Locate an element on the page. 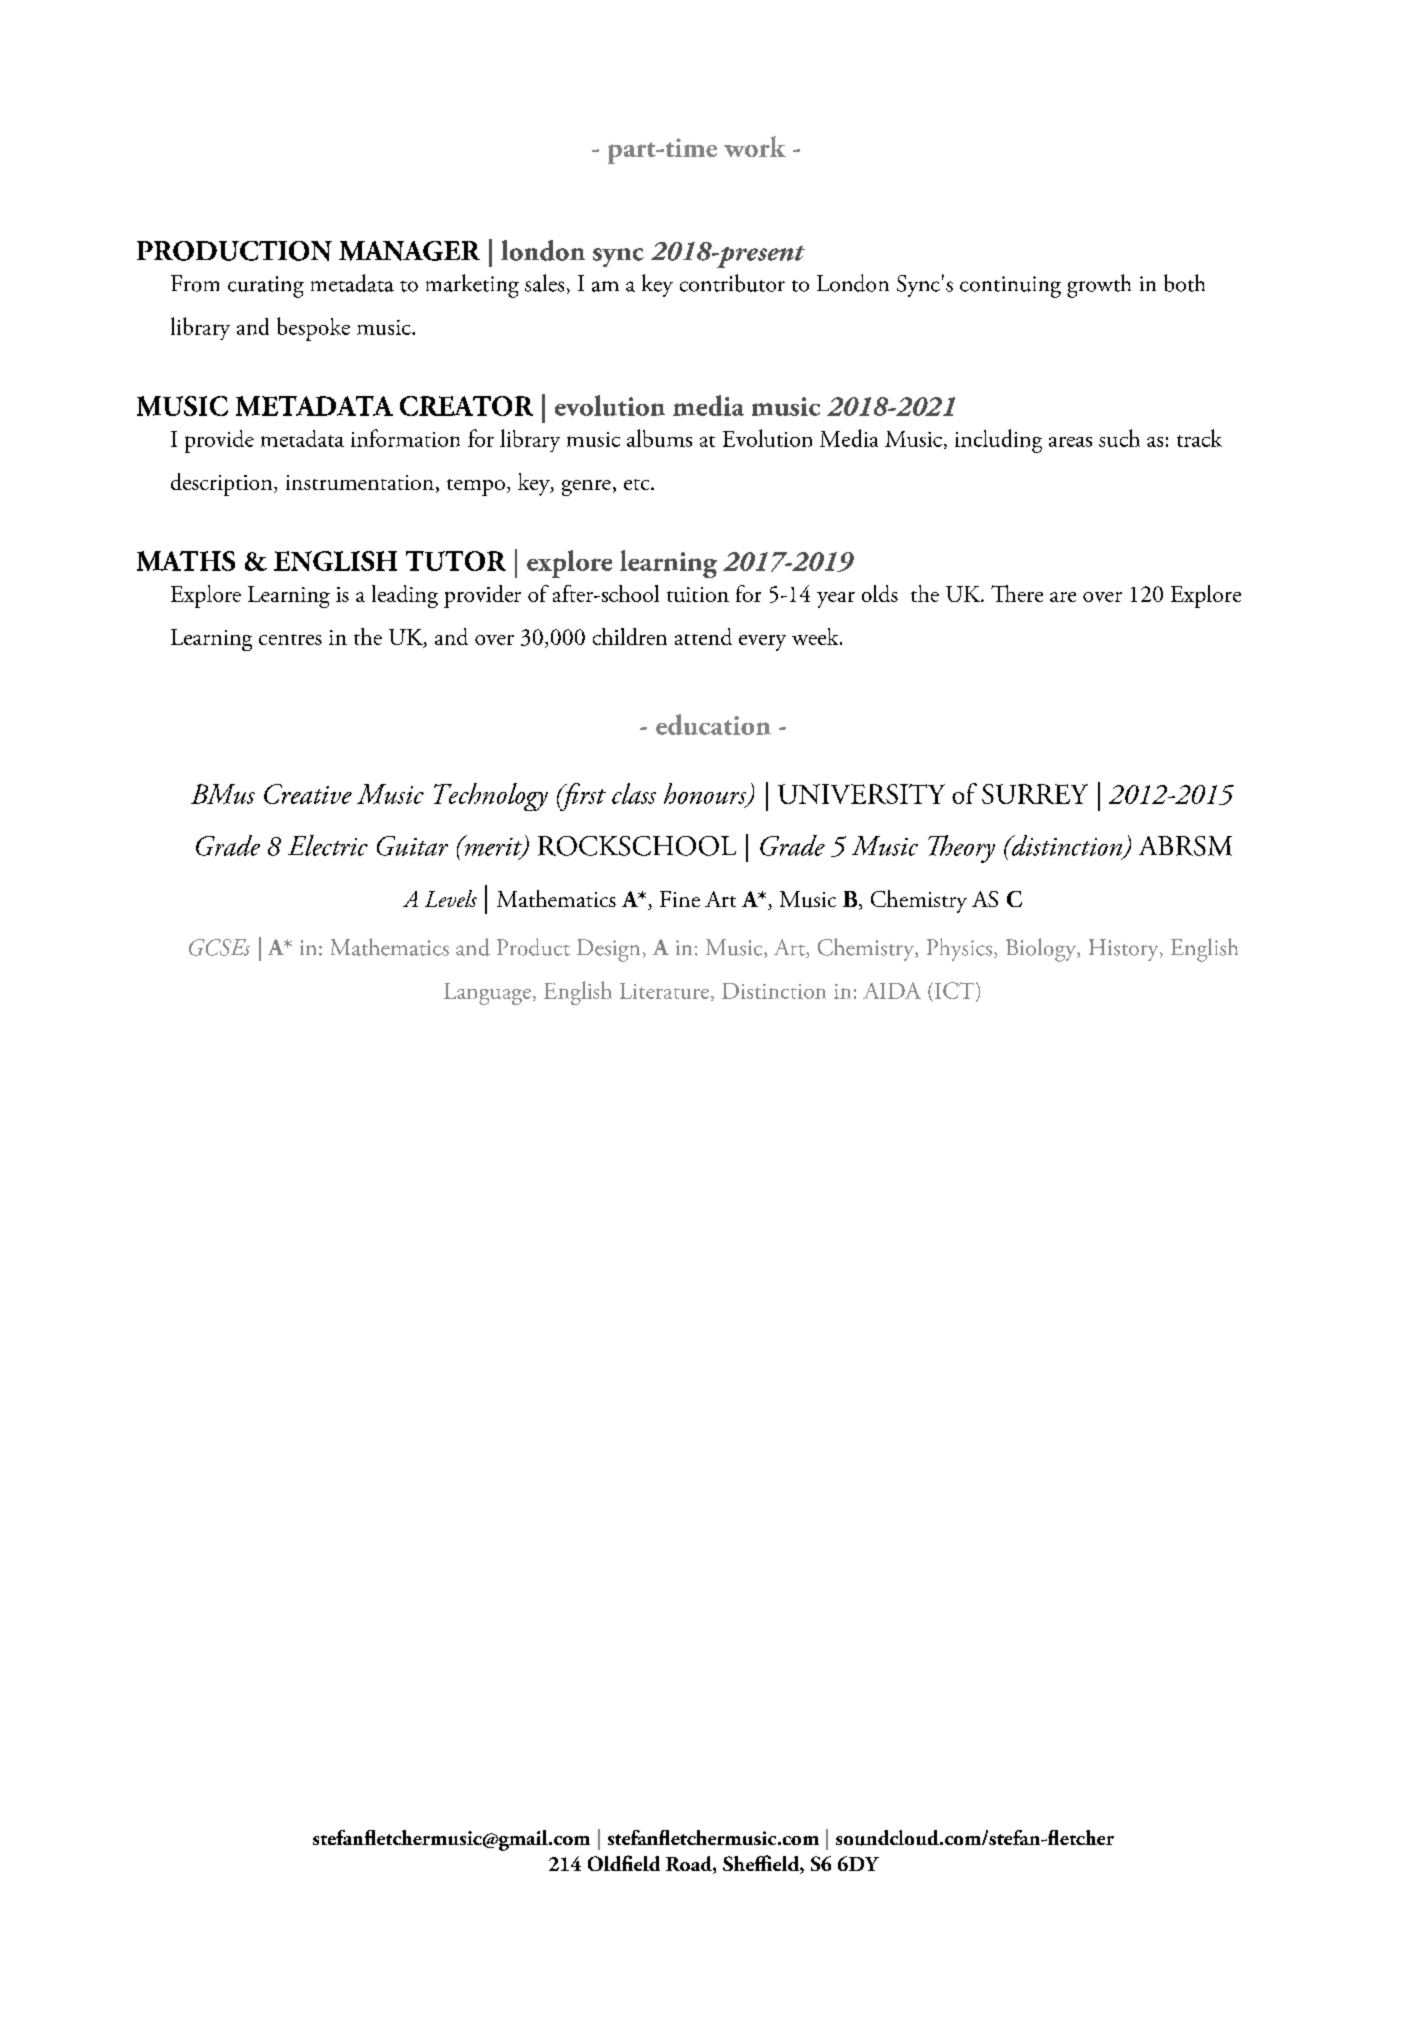 This document has width=1425, height=2017. Biology is located at coordinates (1042, 950).
